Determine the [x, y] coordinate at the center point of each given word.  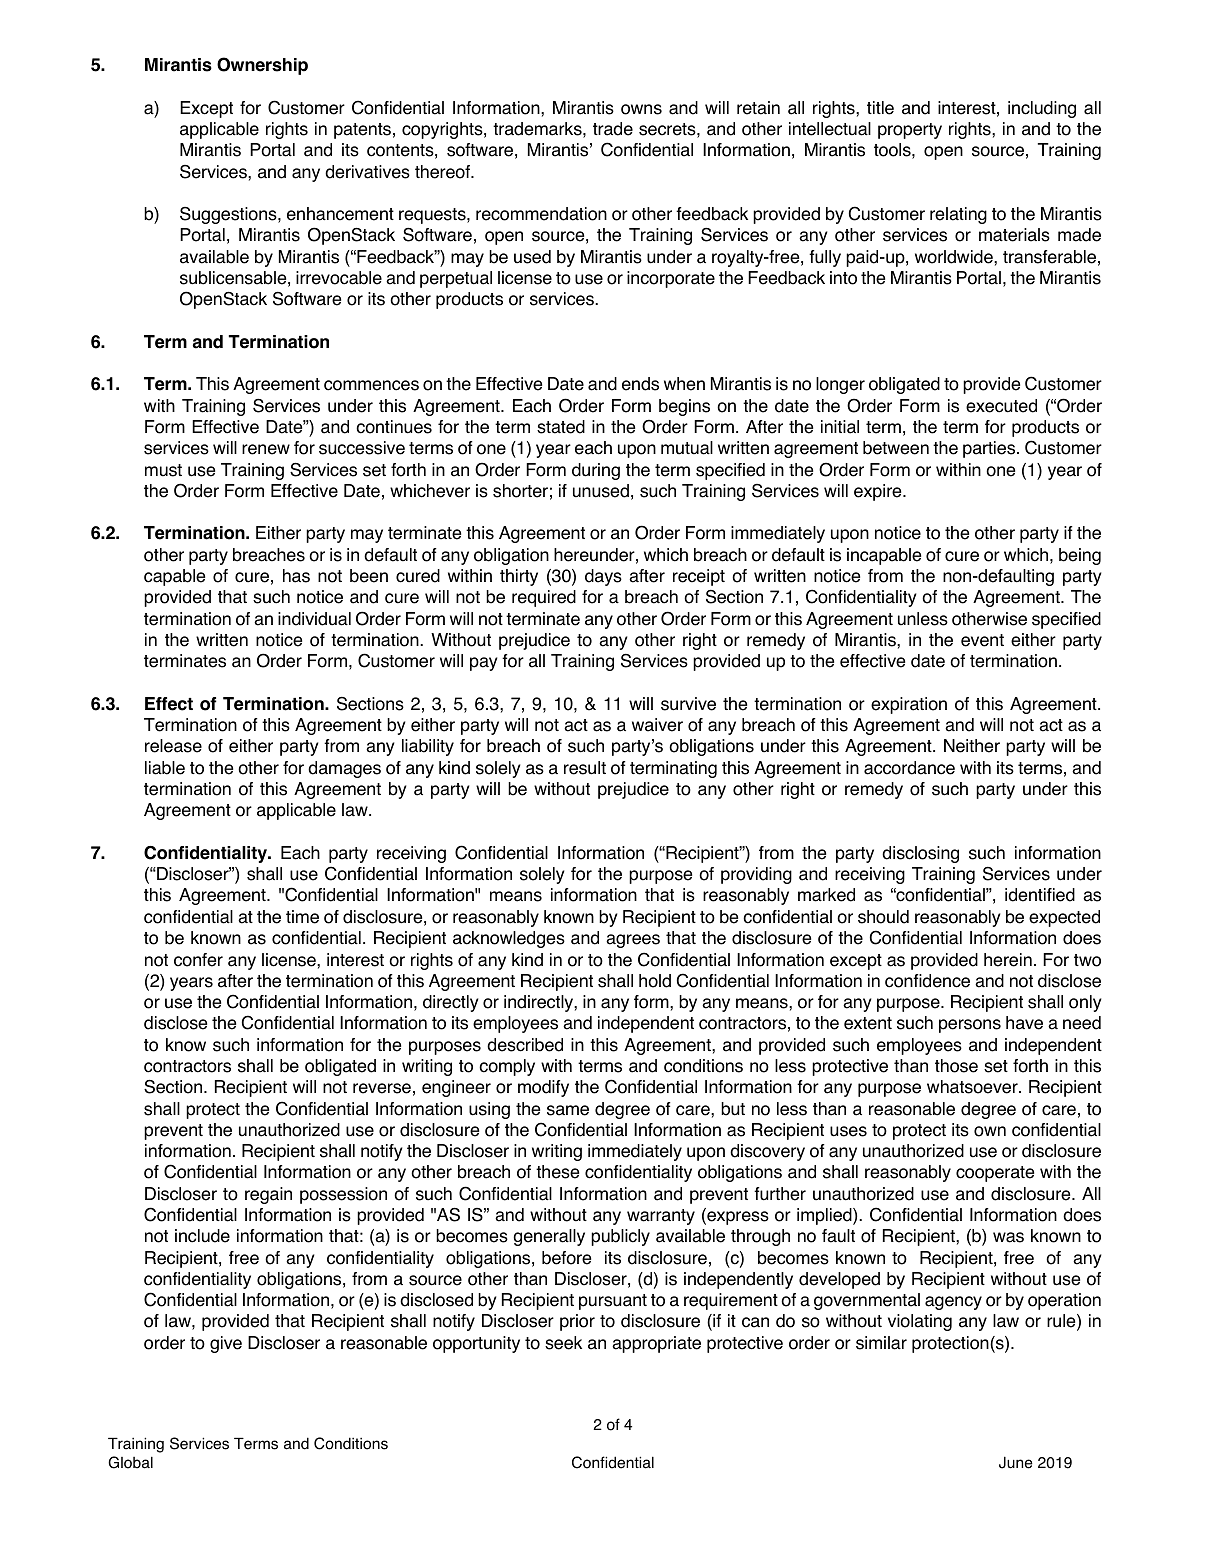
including [1042, 109]
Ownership [262, 66]
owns [641, 109]
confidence [927, 981]
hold [655, 981]
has [296, 576]
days [603, 577]
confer [198, 960]
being [1080, 556]
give [226, 1344]
